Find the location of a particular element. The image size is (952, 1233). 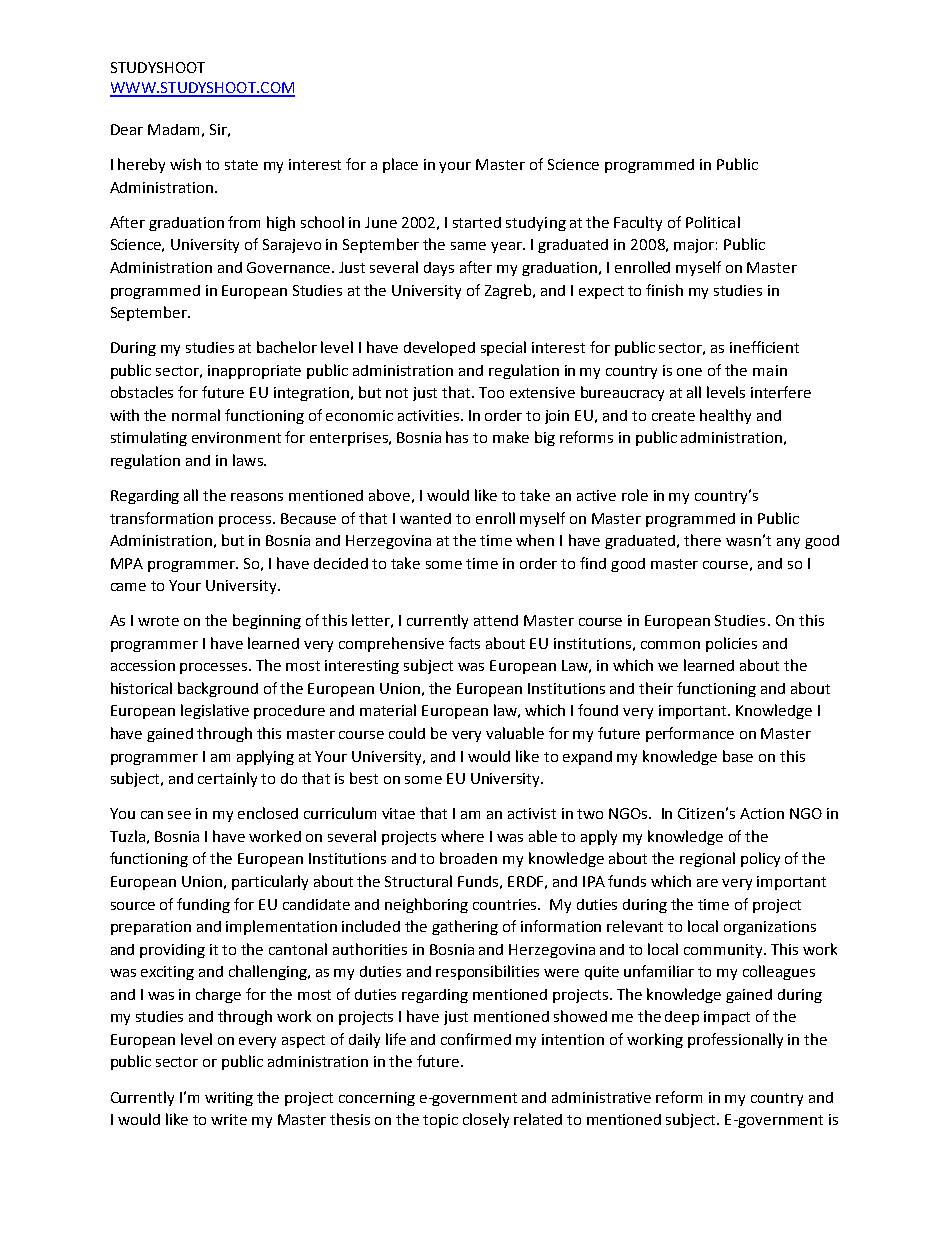

policies is located at coordinates (731, 644).
